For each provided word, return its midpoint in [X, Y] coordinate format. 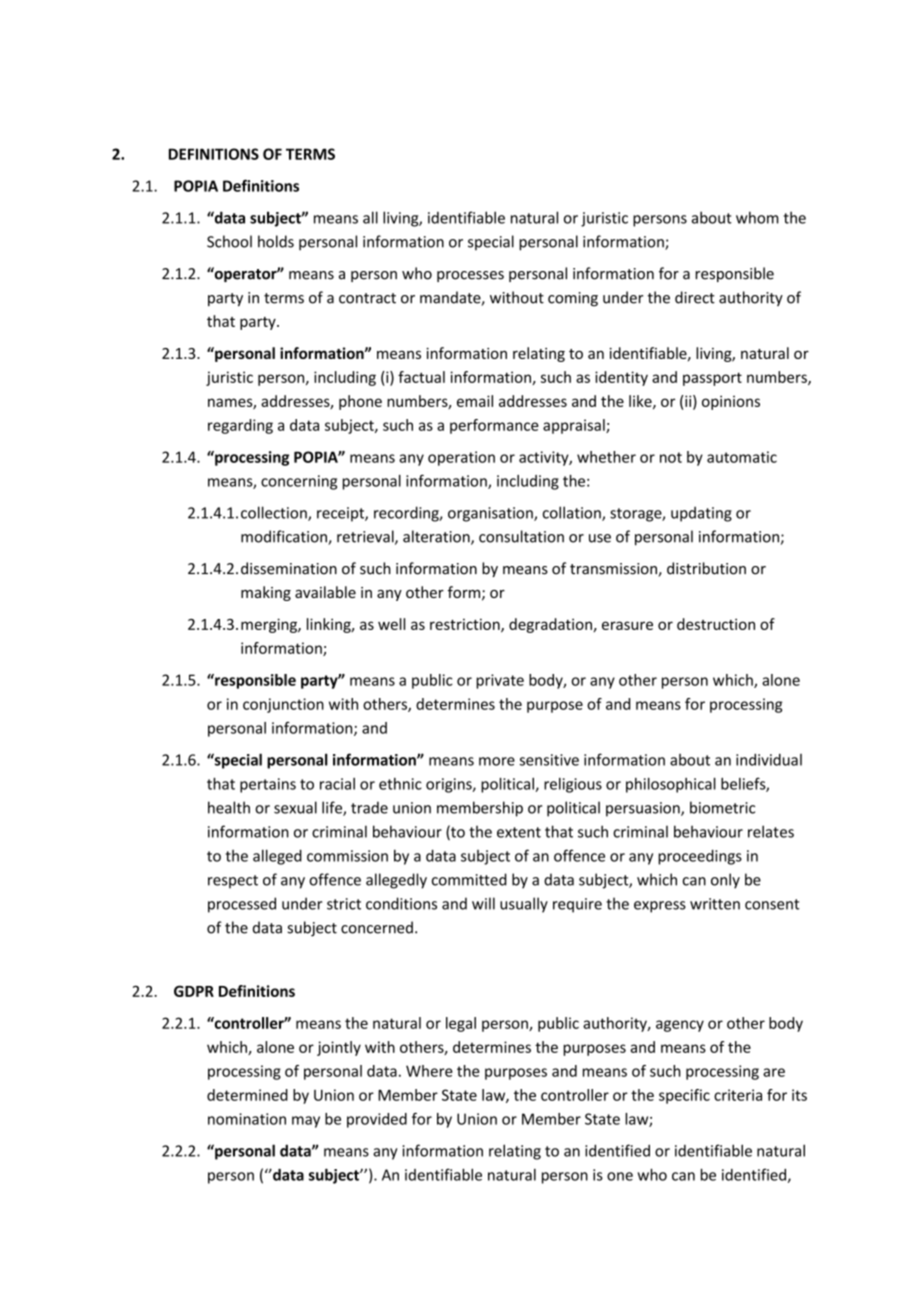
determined [247, 1095]
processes [470, 276]
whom [757, 217]
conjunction [283, 705]
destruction [716, 624]
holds [276, 241]
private [500, 681]
